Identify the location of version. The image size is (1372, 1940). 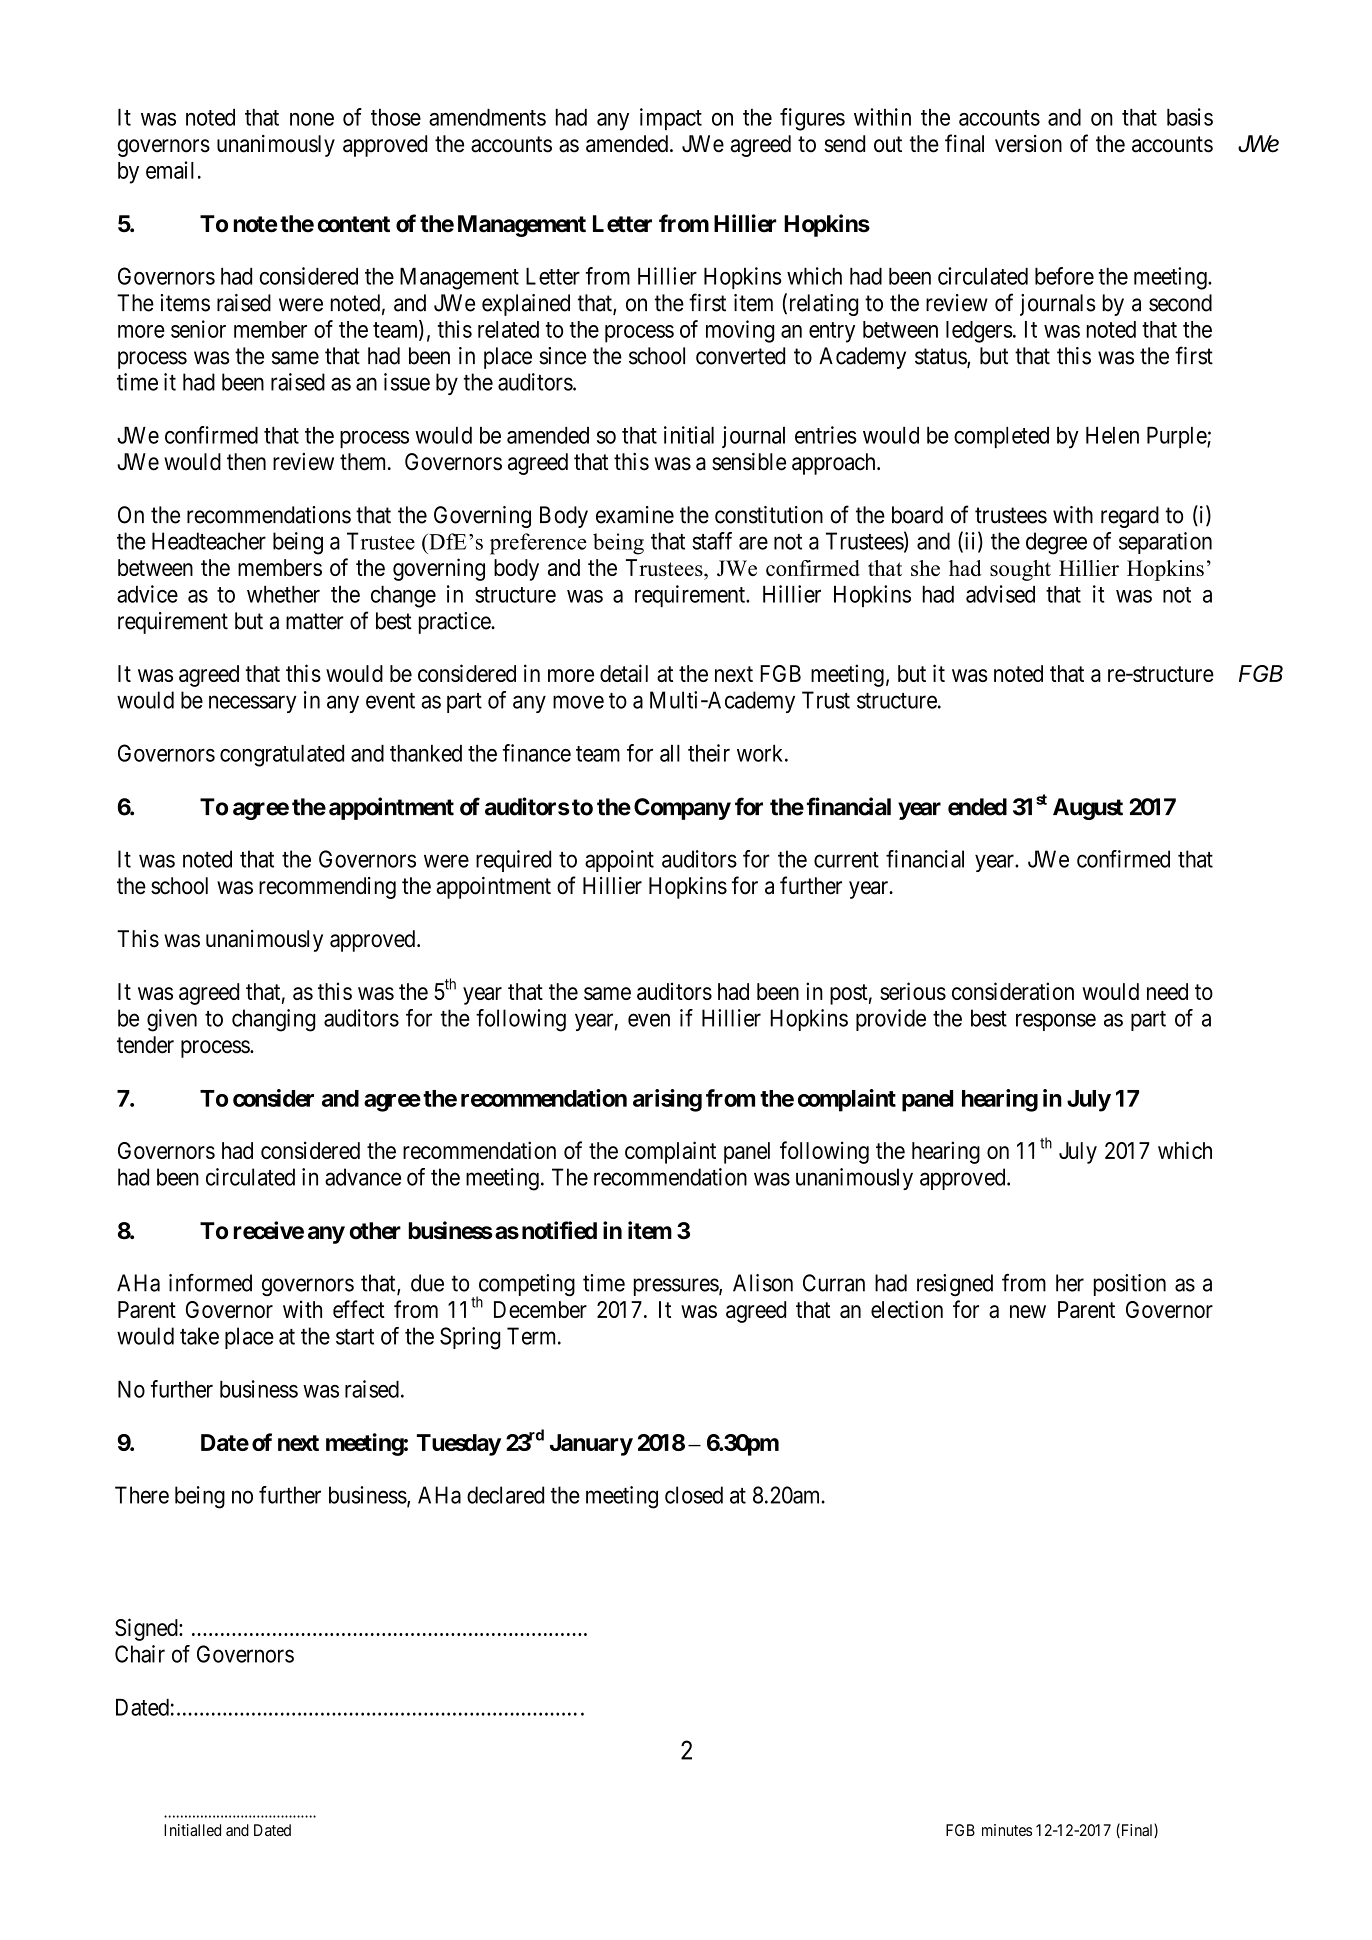
(1028, 144).
